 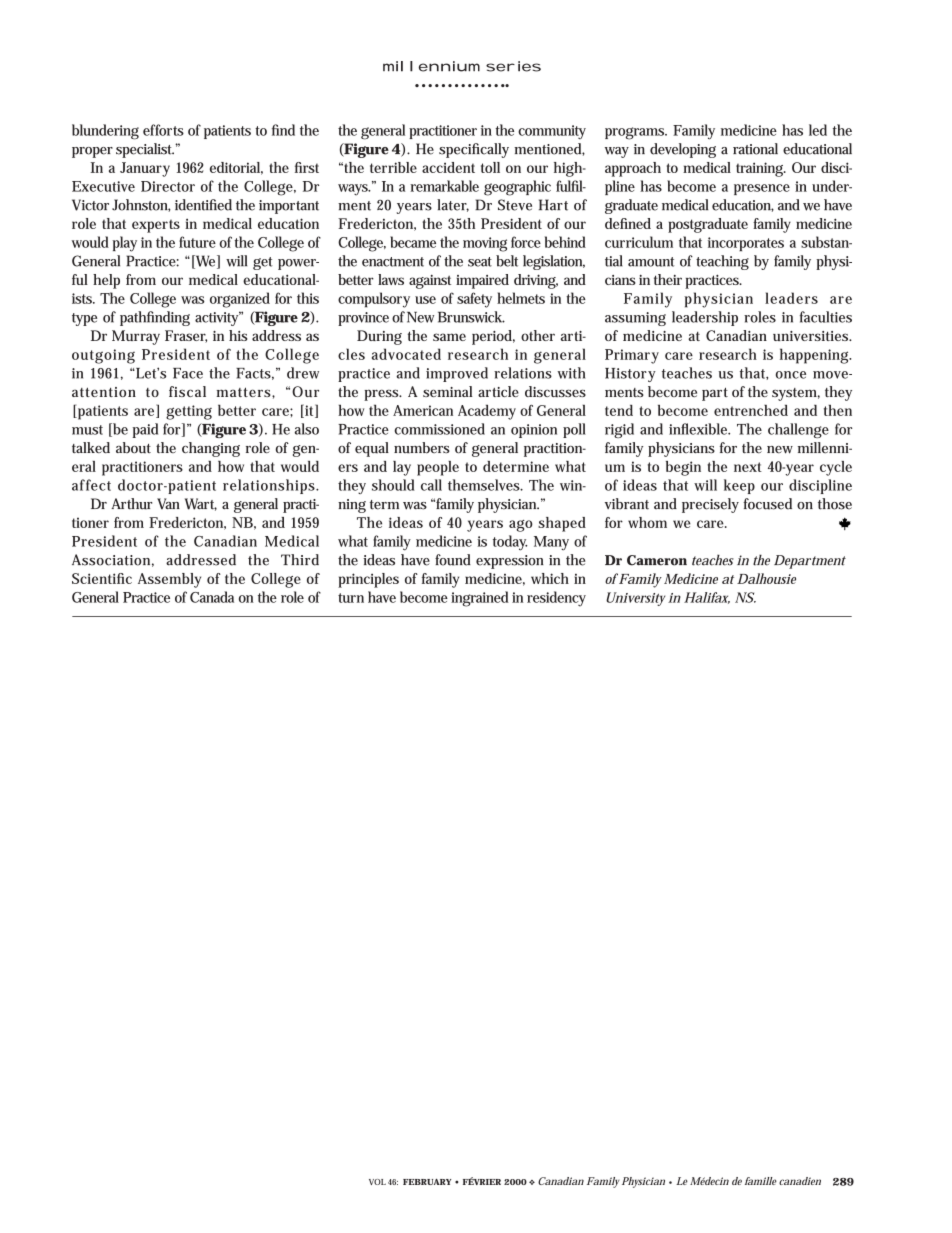 What do you see at coordinates (377, 1182) in the image?
I see `VOL` at bounding box center [377, 1182].
